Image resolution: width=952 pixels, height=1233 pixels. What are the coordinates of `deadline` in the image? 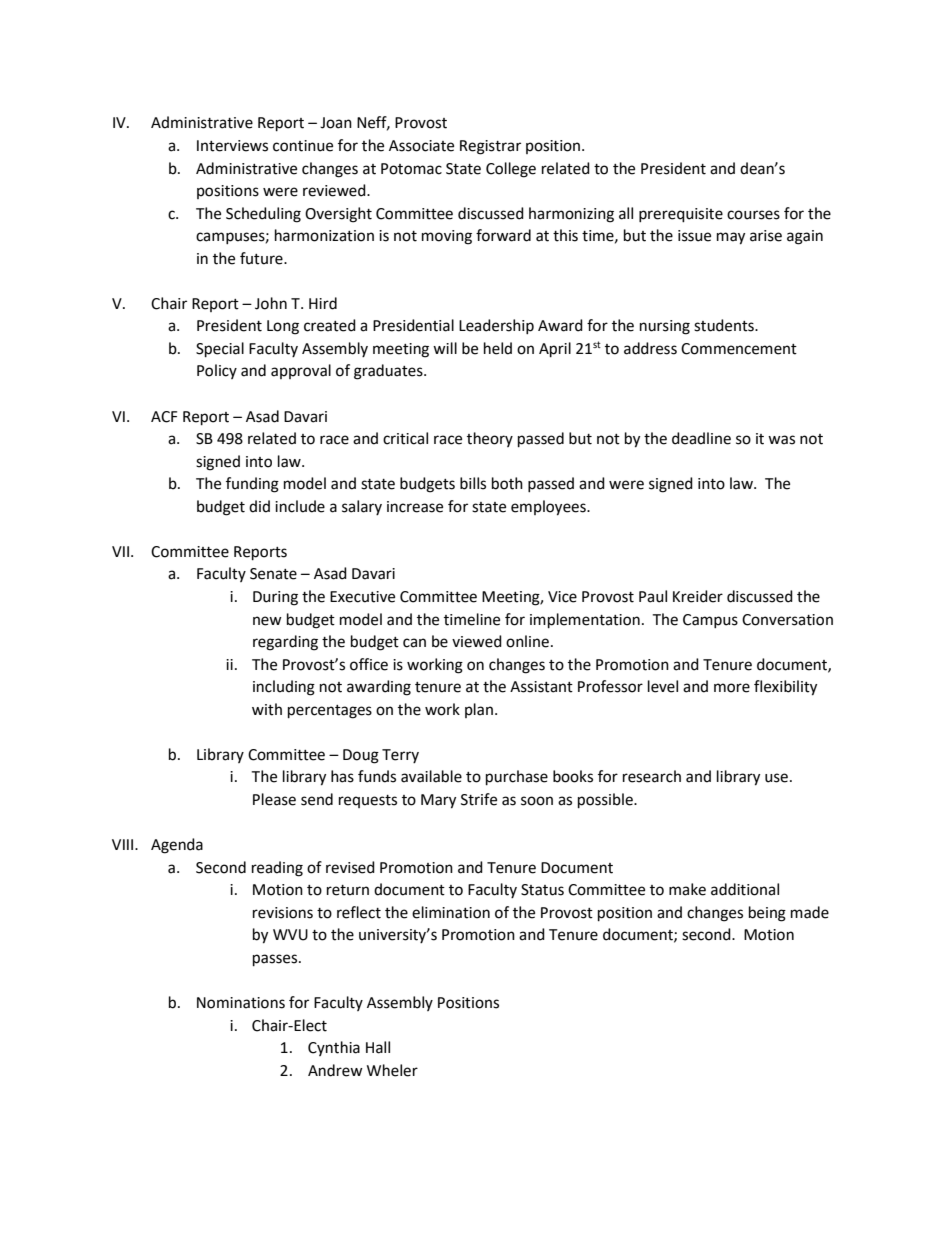 It's located at (701, 438).
